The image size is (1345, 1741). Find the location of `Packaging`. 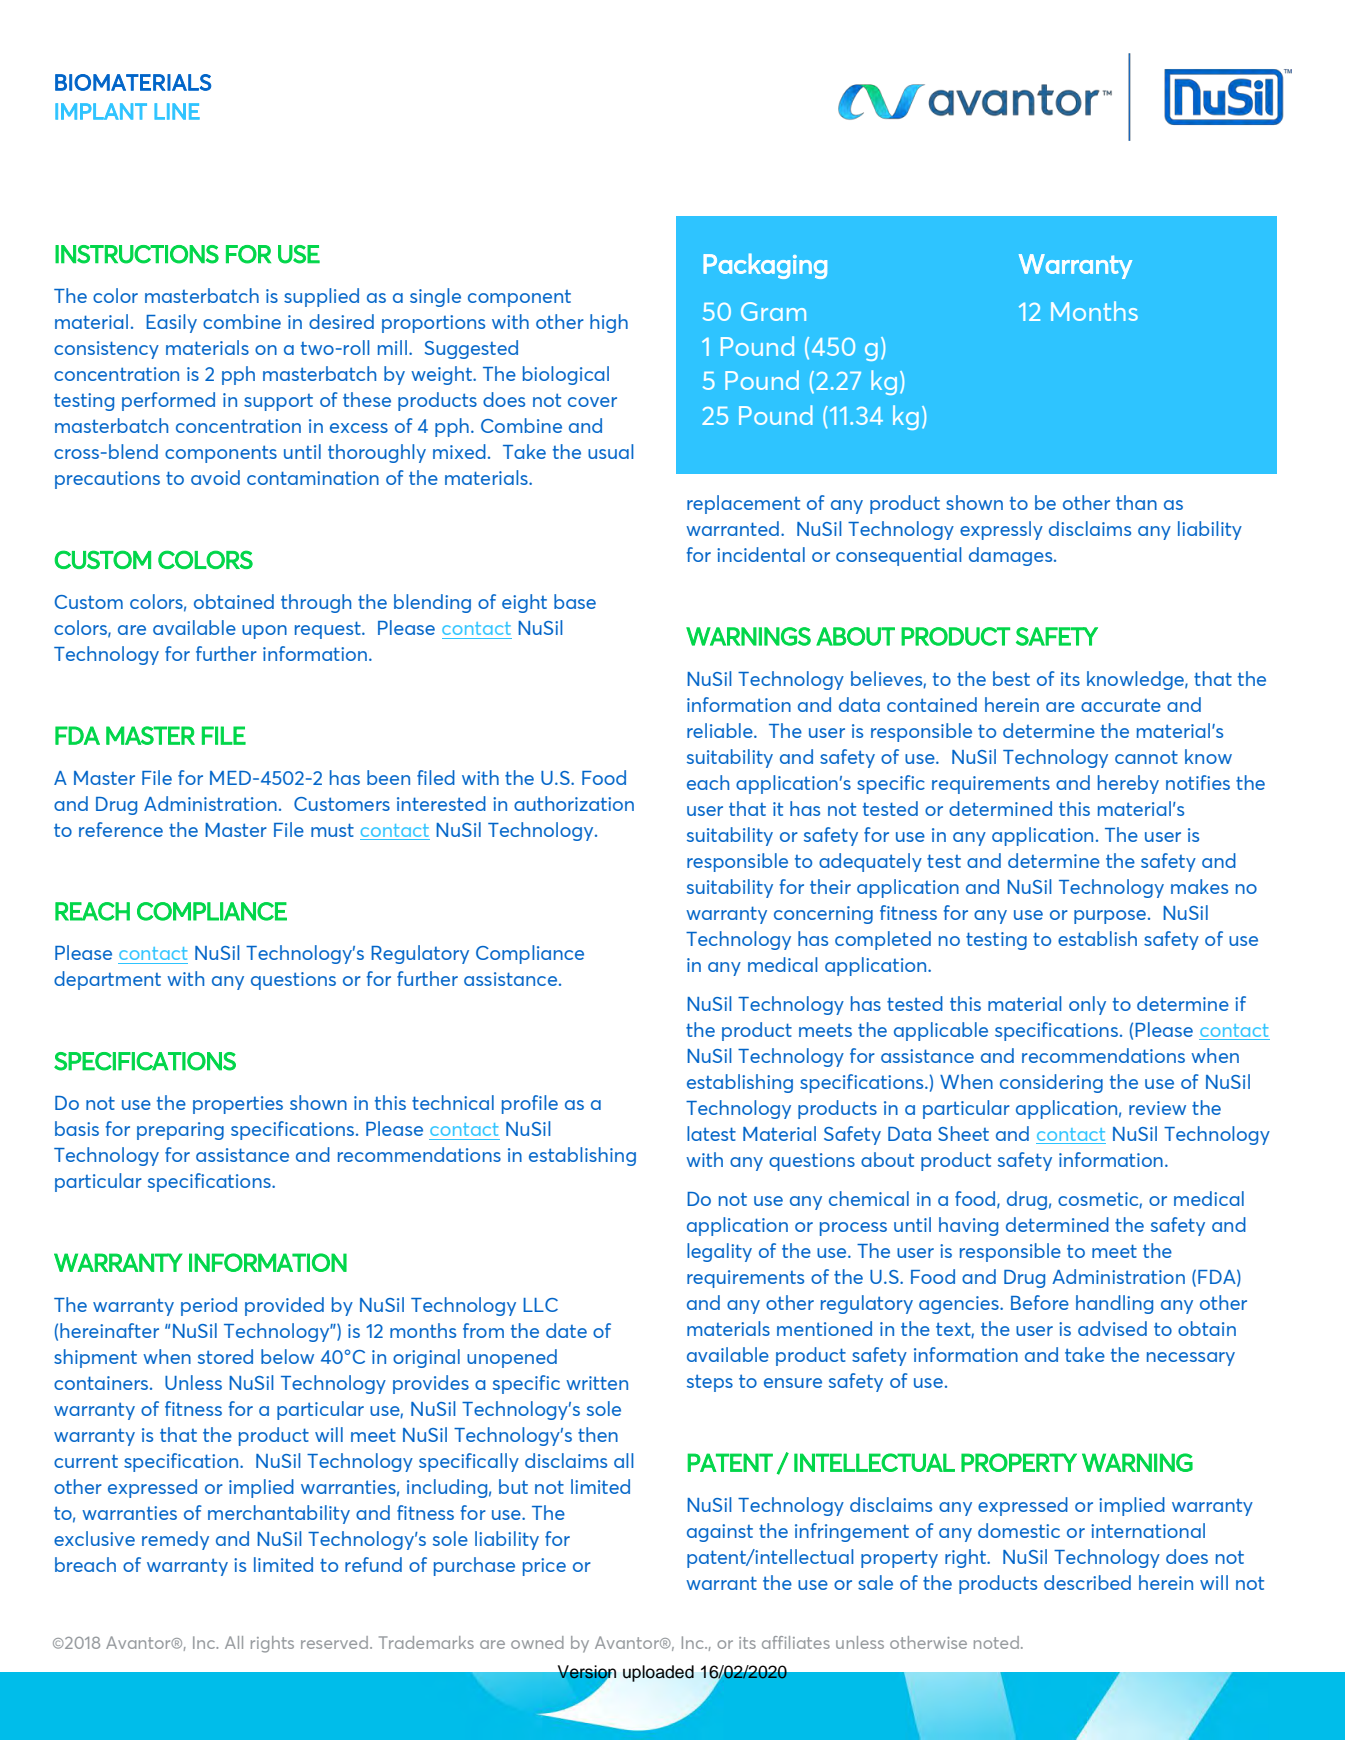

Packaging is located at coordinates (765, 266).
